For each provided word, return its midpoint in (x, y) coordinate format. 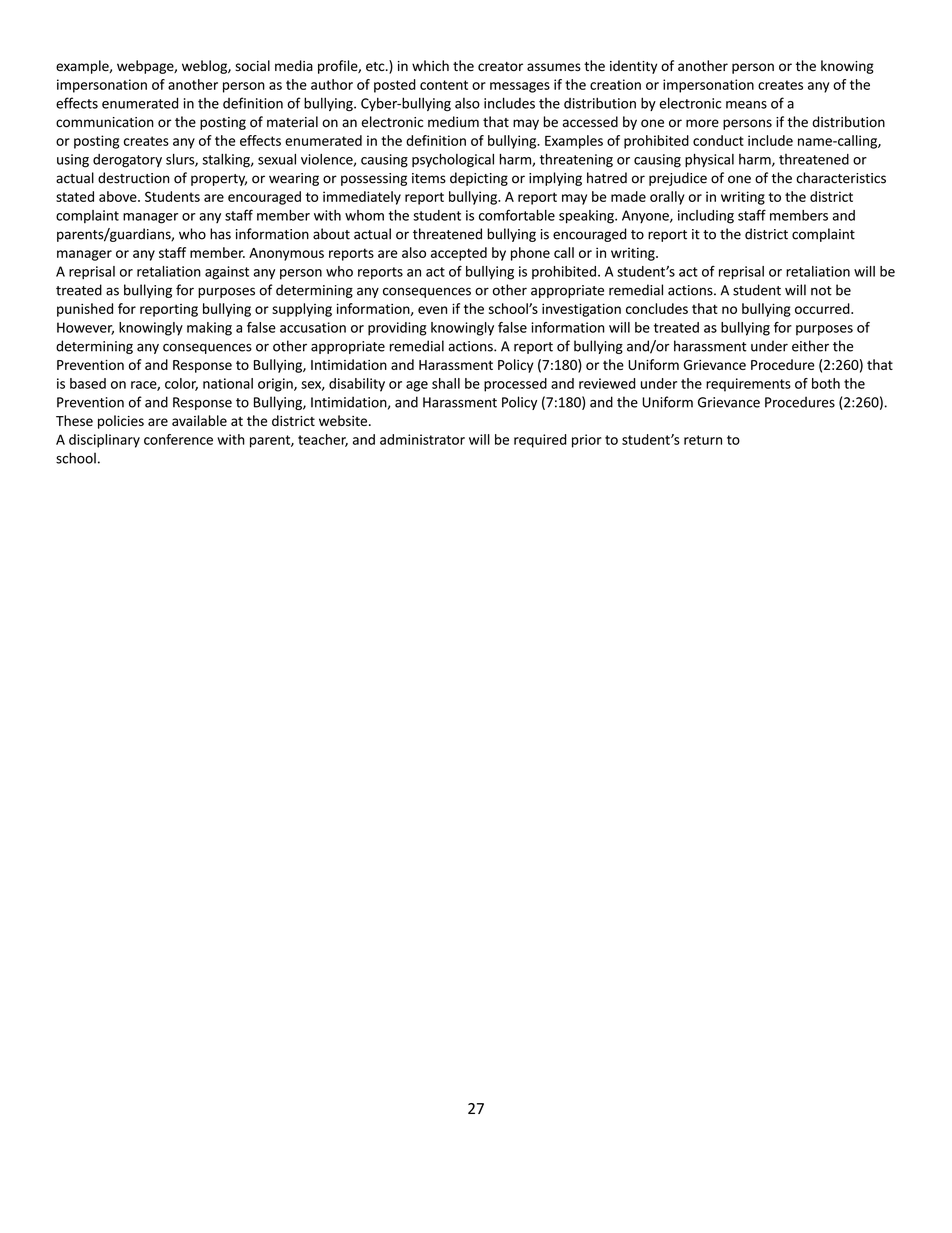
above (119, 196)
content (444, 85)
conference (178, 439)
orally (667, 198)
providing (397, 329)
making (209, 329)
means (746, 105)
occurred (823, 308)
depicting (479, 179)
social (252, 66)
